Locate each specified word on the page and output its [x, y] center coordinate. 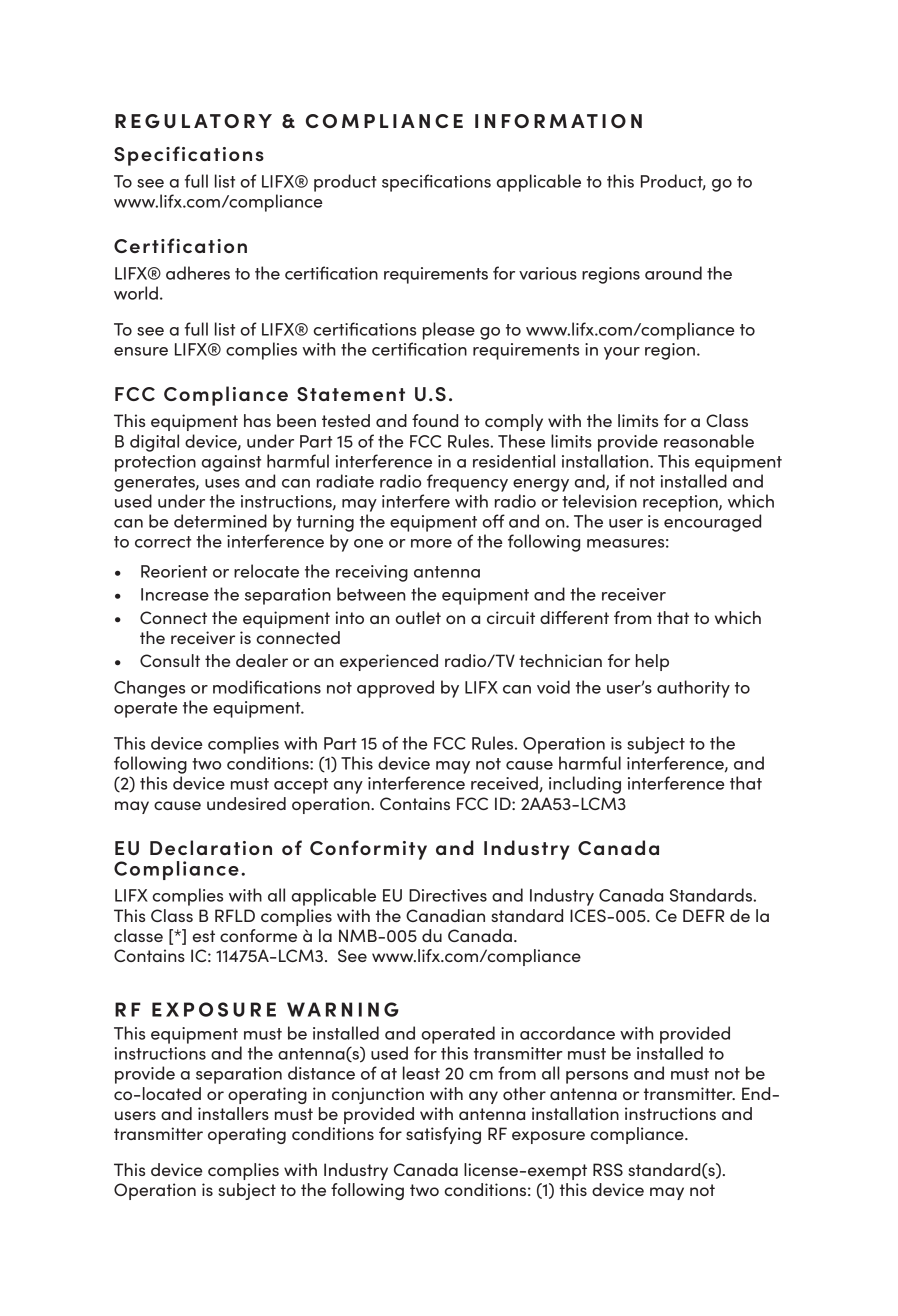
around [673, 273]
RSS [608, 1169]
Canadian [445, 915]
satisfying [443, 1135]
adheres [198, 273]
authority [693, 689]
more [431, 543]
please [449, 331]
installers [233, 1113]
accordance [567, 1033]
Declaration [211, 847]
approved [395, 689]
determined [220, 521]
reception [681, 503]
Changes [149, 689]
